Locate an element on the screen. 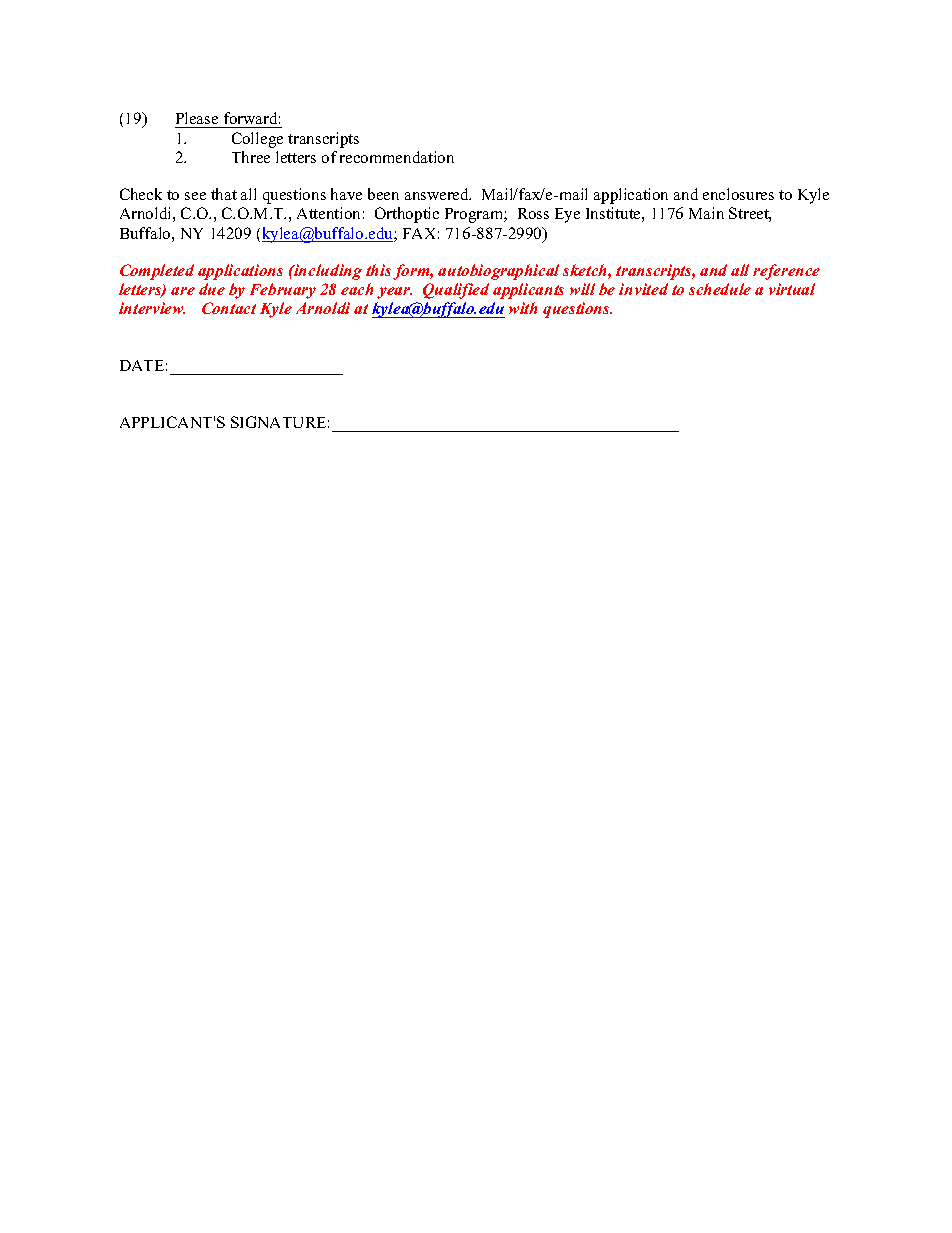  recommendation is located at coordinates (397, 157).
